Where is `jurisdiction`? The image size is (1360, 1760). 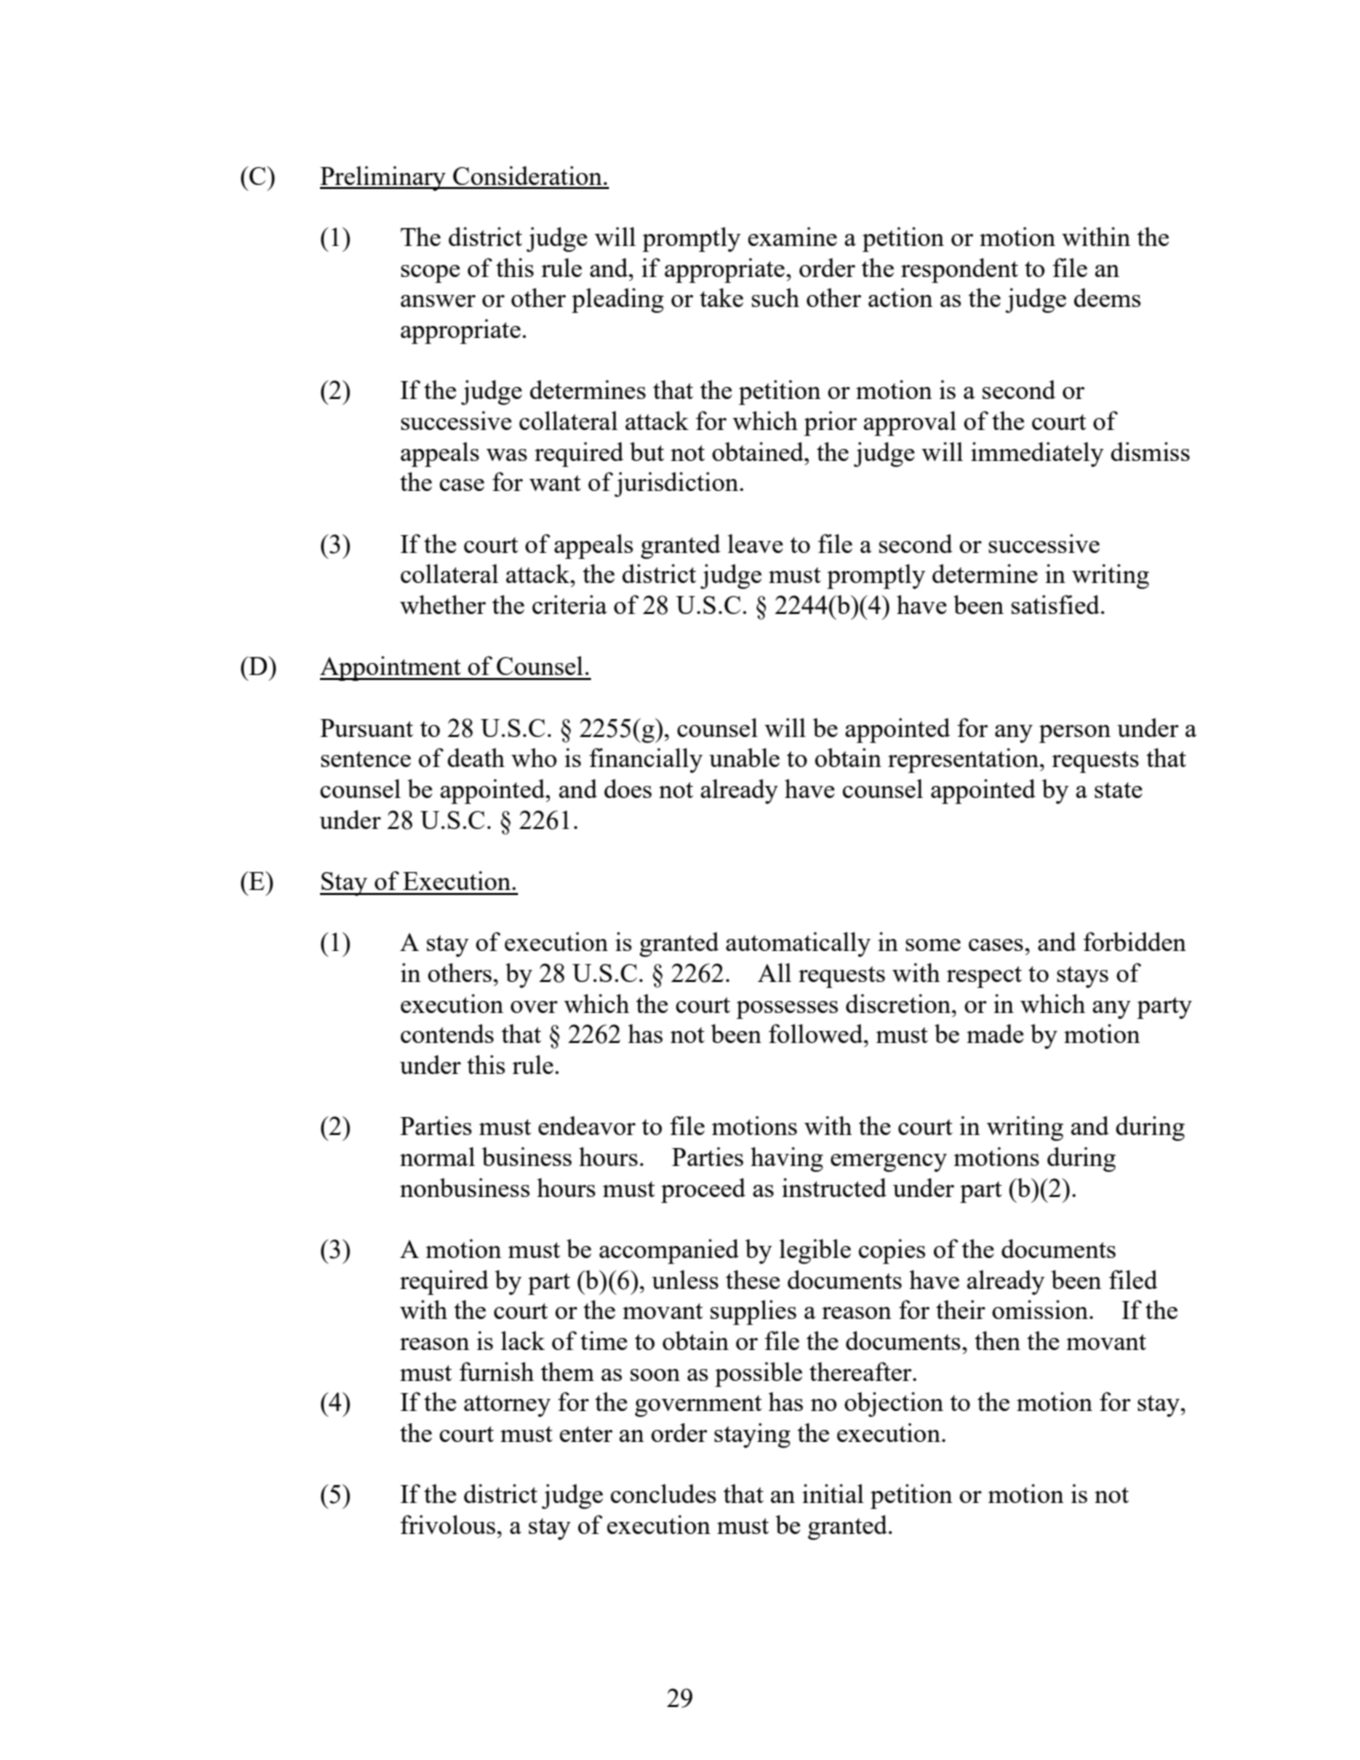 jurisdiction is located at coordinates (677, 484).
